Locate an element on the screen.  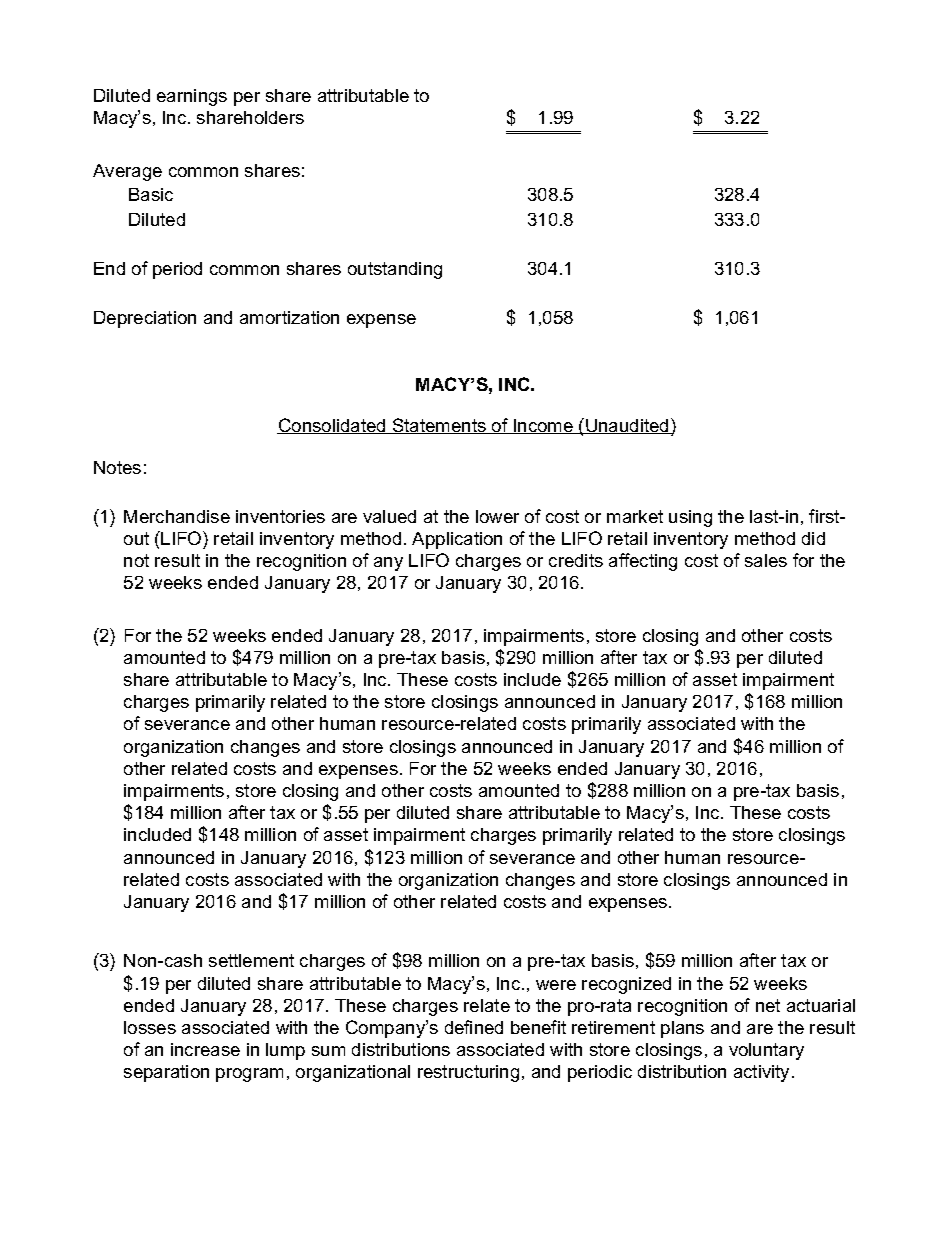
voluntary is located at coordinates (766, 1051).
